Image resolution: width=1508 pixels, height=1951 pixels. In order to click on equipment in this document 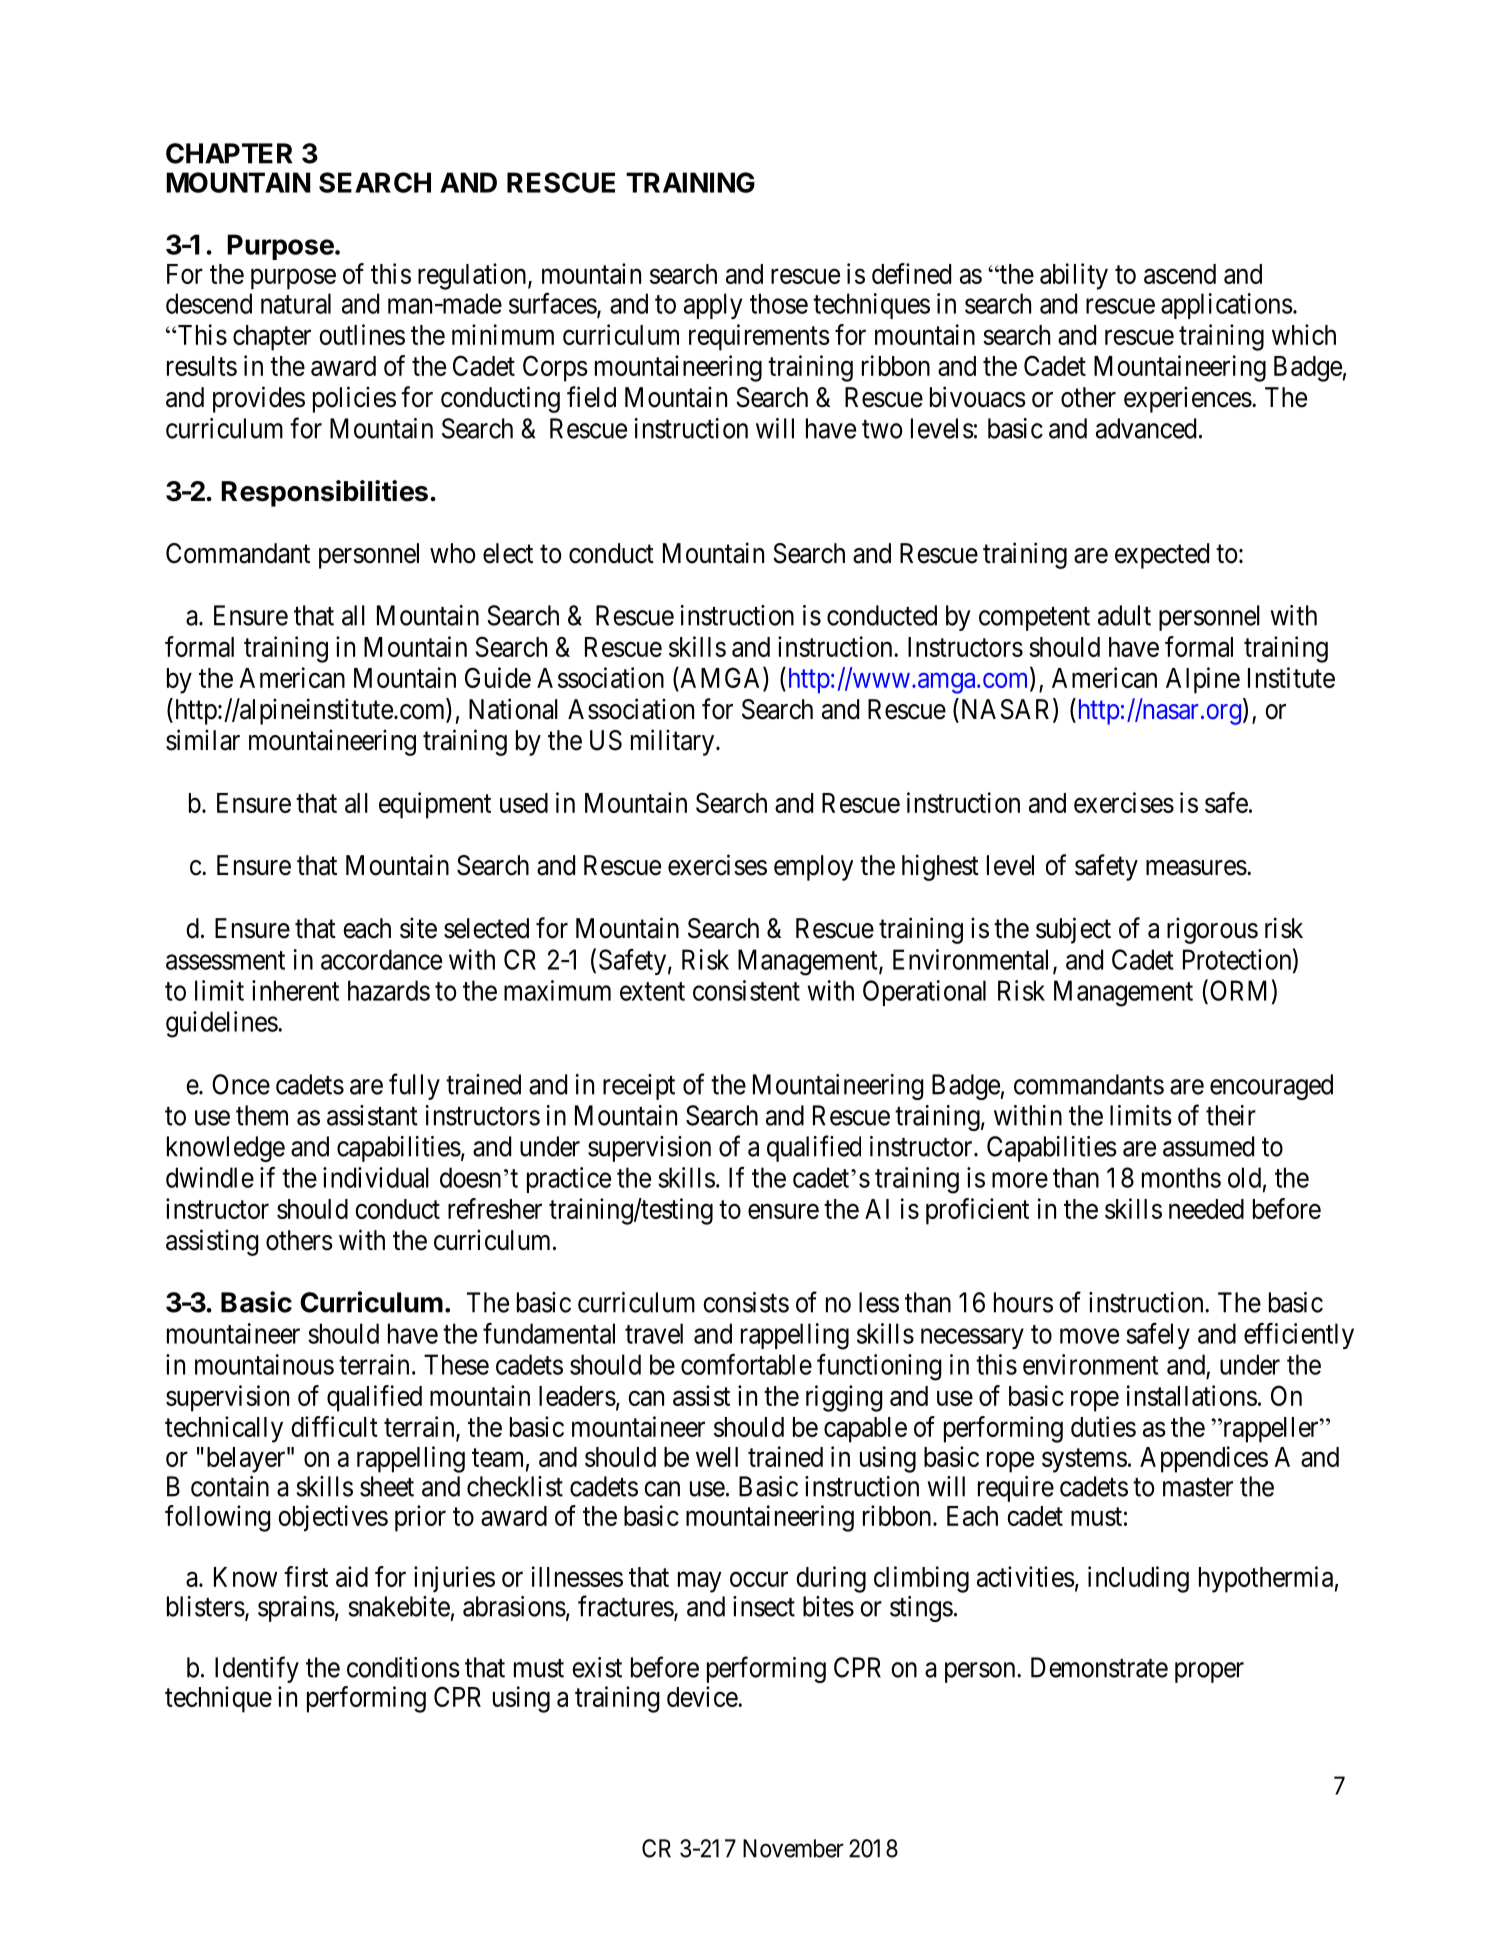, I will do `click(435, 805)`.
